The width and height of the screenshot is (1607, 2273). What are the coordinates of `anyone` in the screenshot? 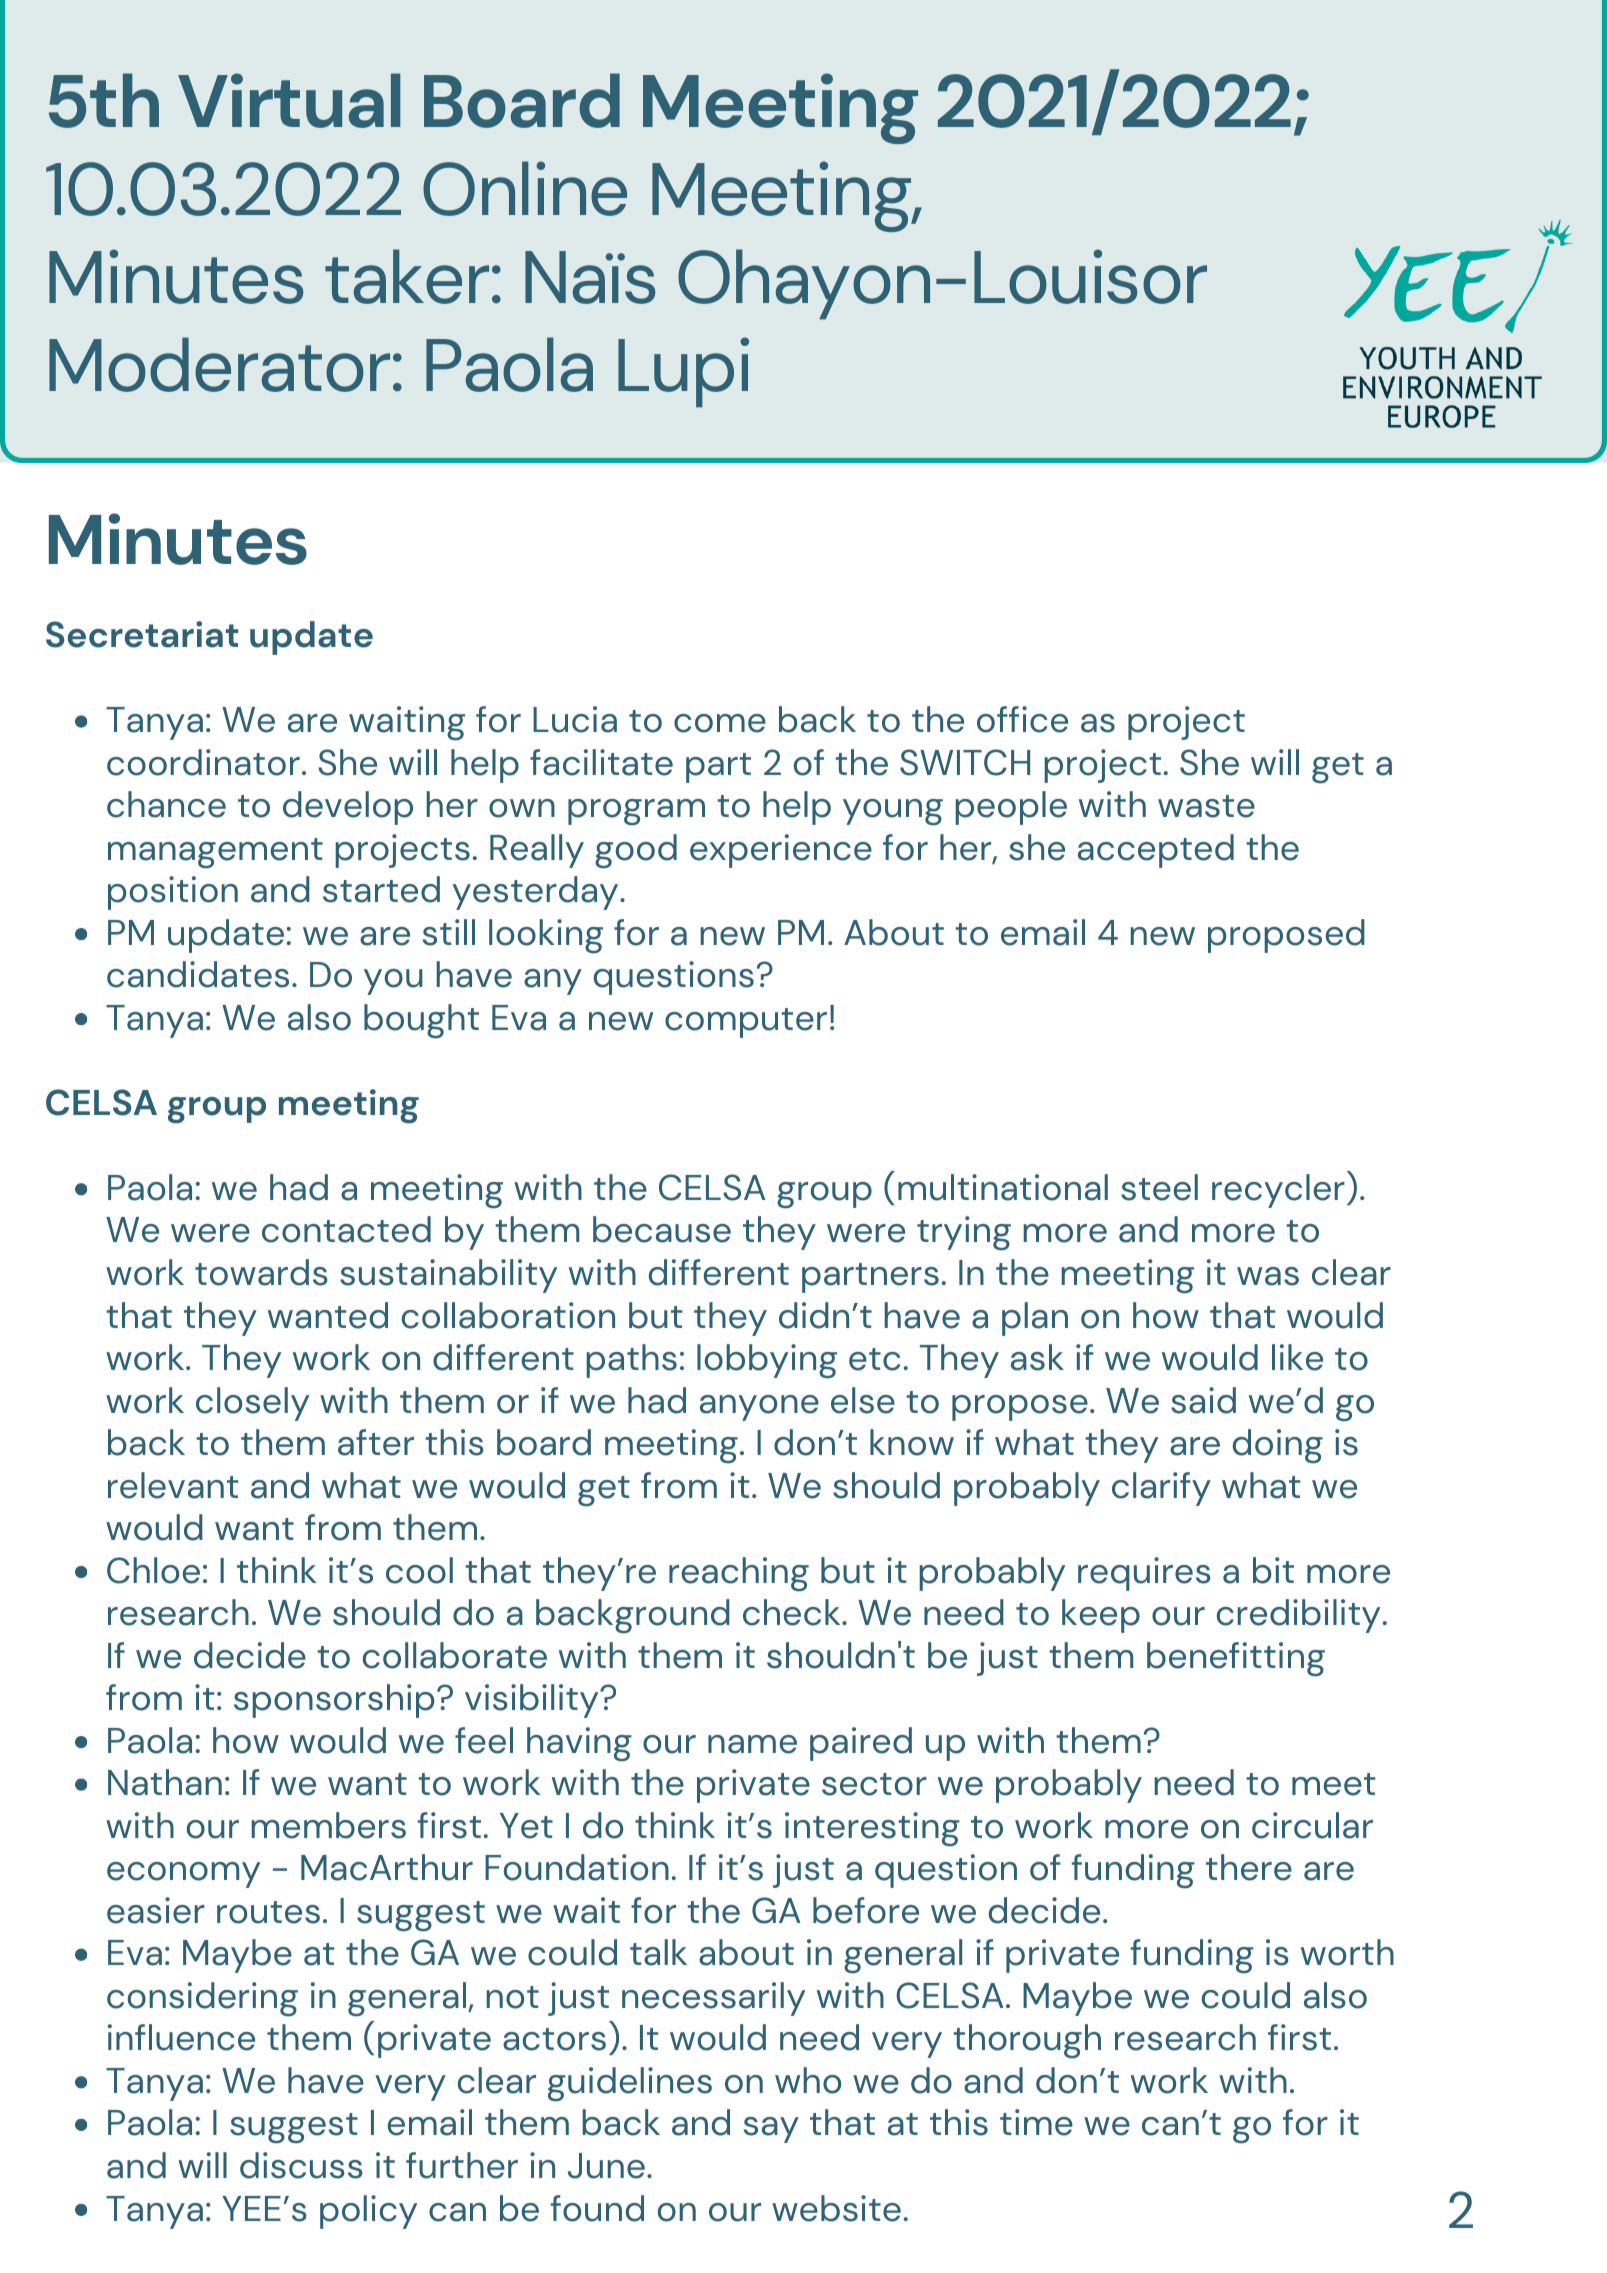 It's located at (759, 1408).
